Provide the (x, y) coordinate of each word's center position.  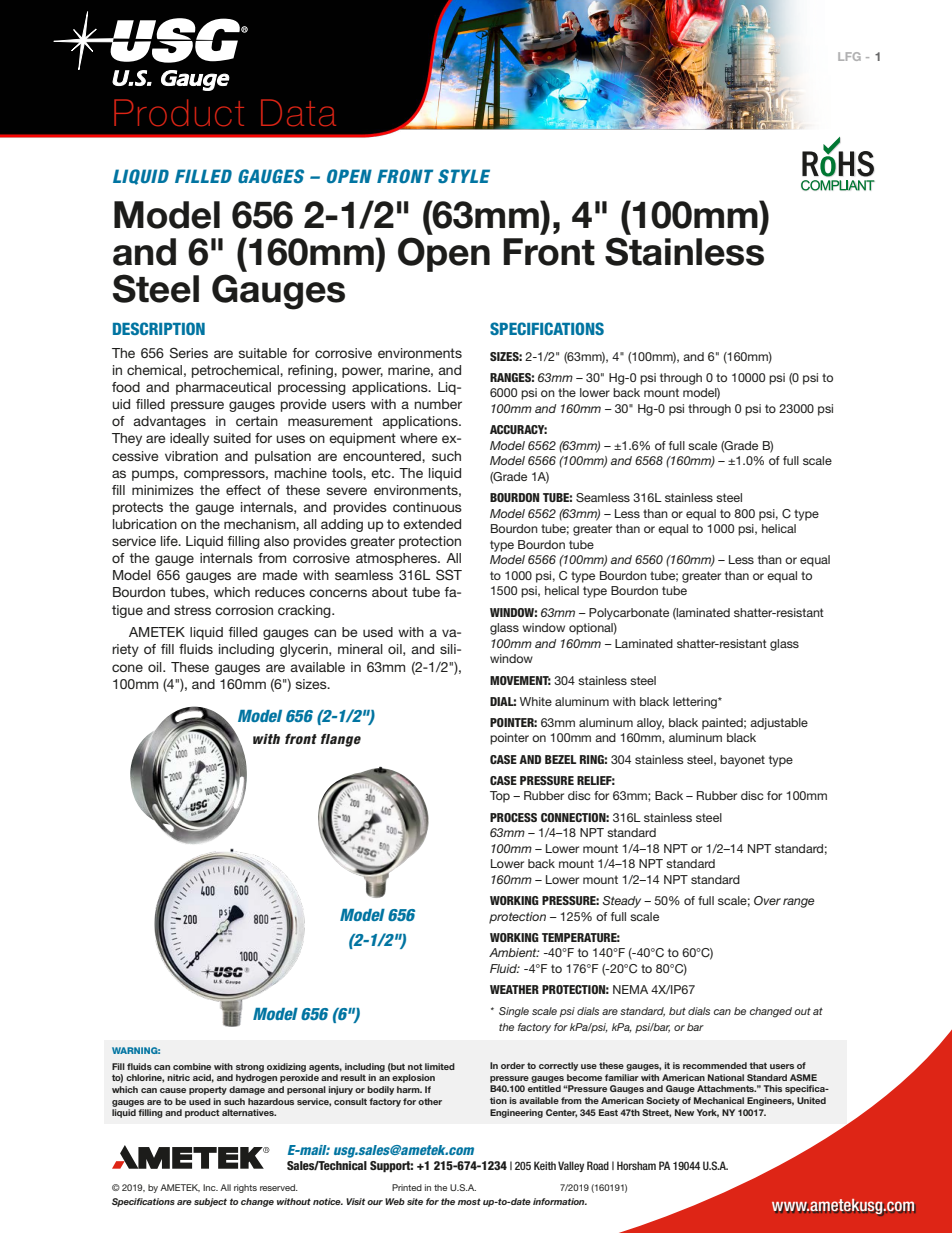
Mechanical (719, 1100)
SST (449, 575)
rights (245, 1188)
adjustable (779, 724)
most (469, 1201)
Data (298, 112)
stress (192, 610)
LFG (849, 56)
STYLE (464, 176)
